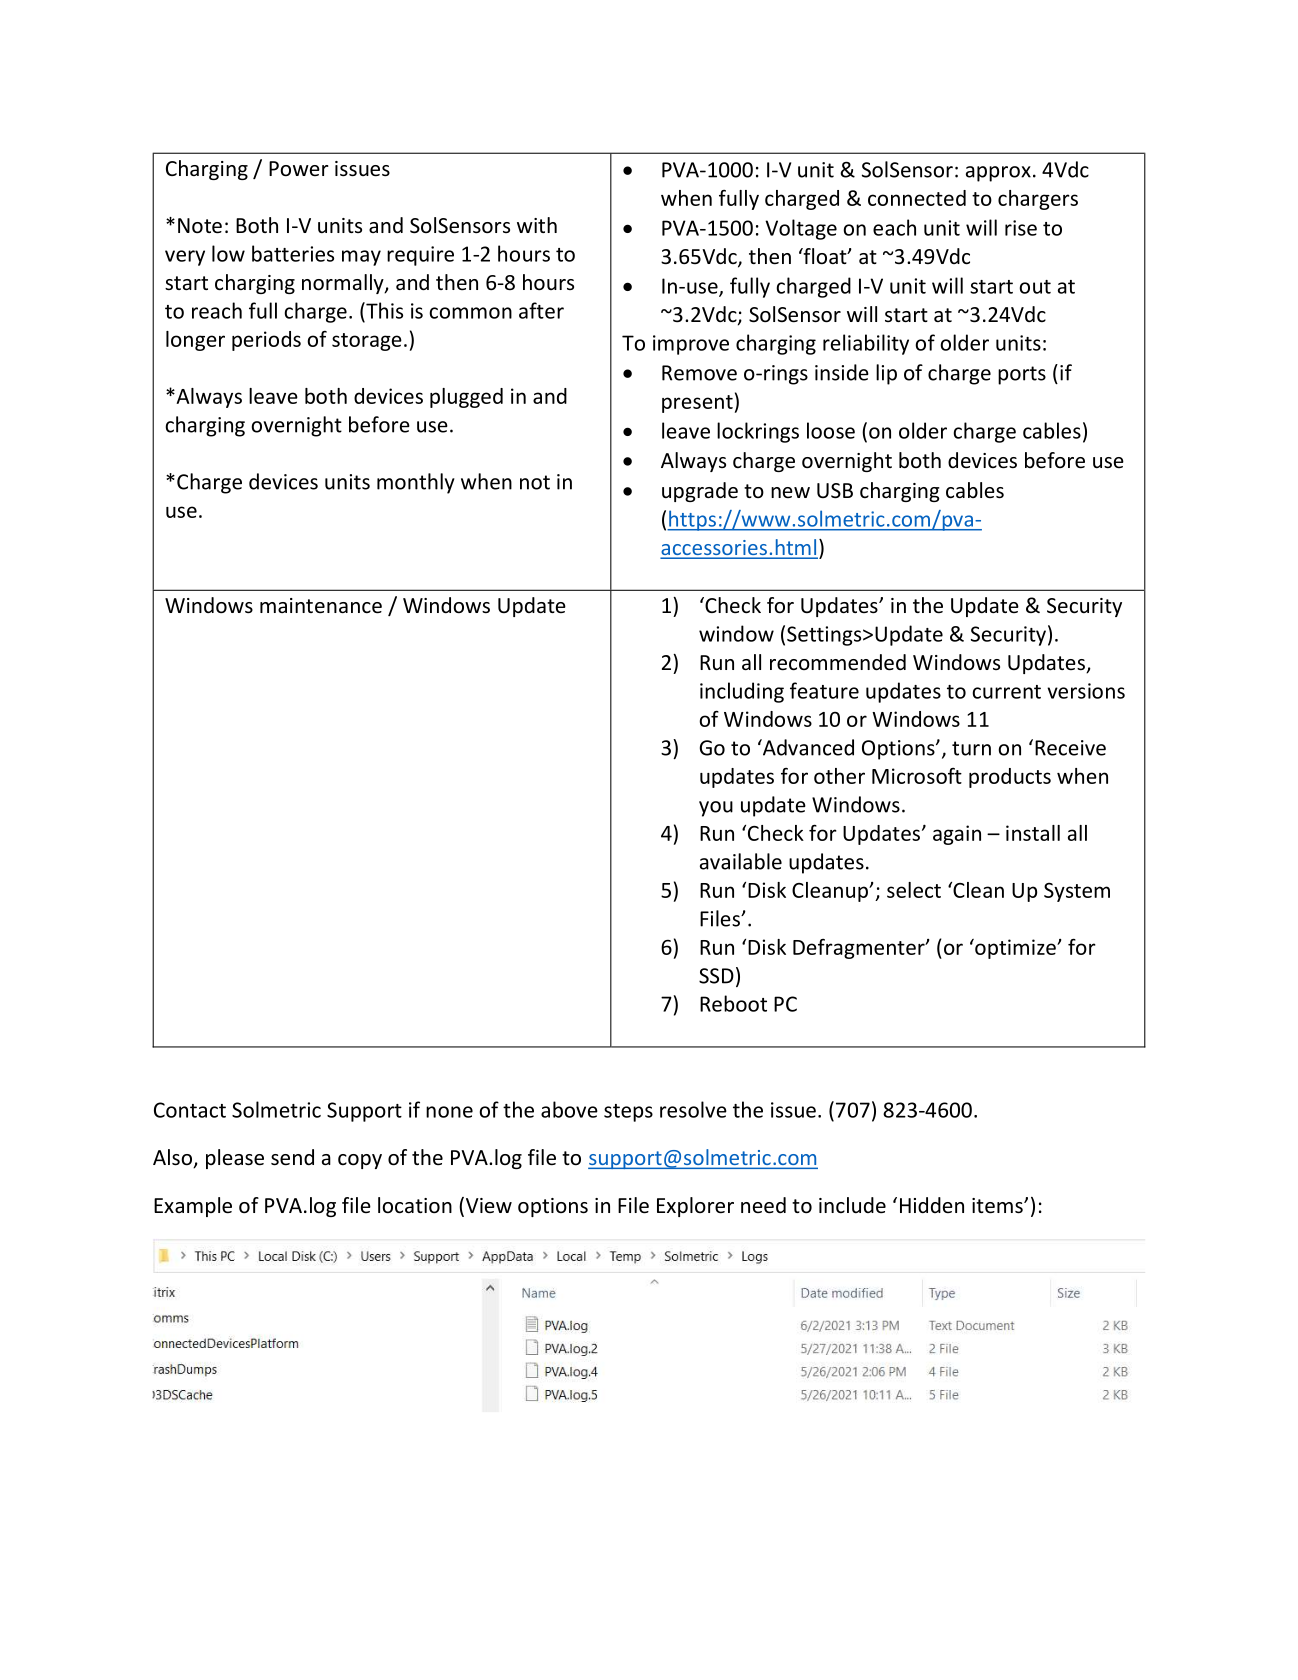  I want to click on Explorer, so click(695, 1207).
